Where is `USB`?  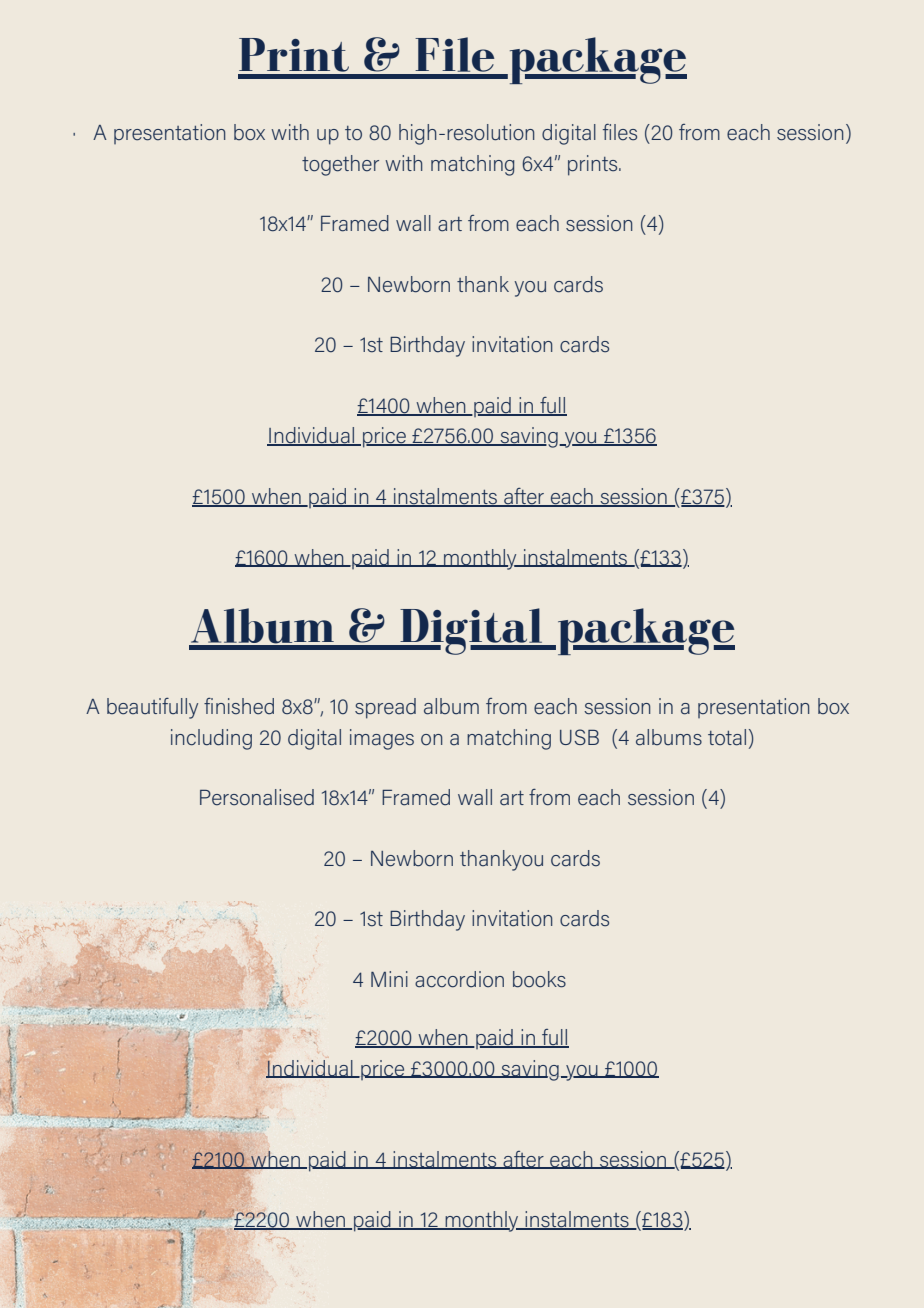
USB is located at coordinates (579, 737).
